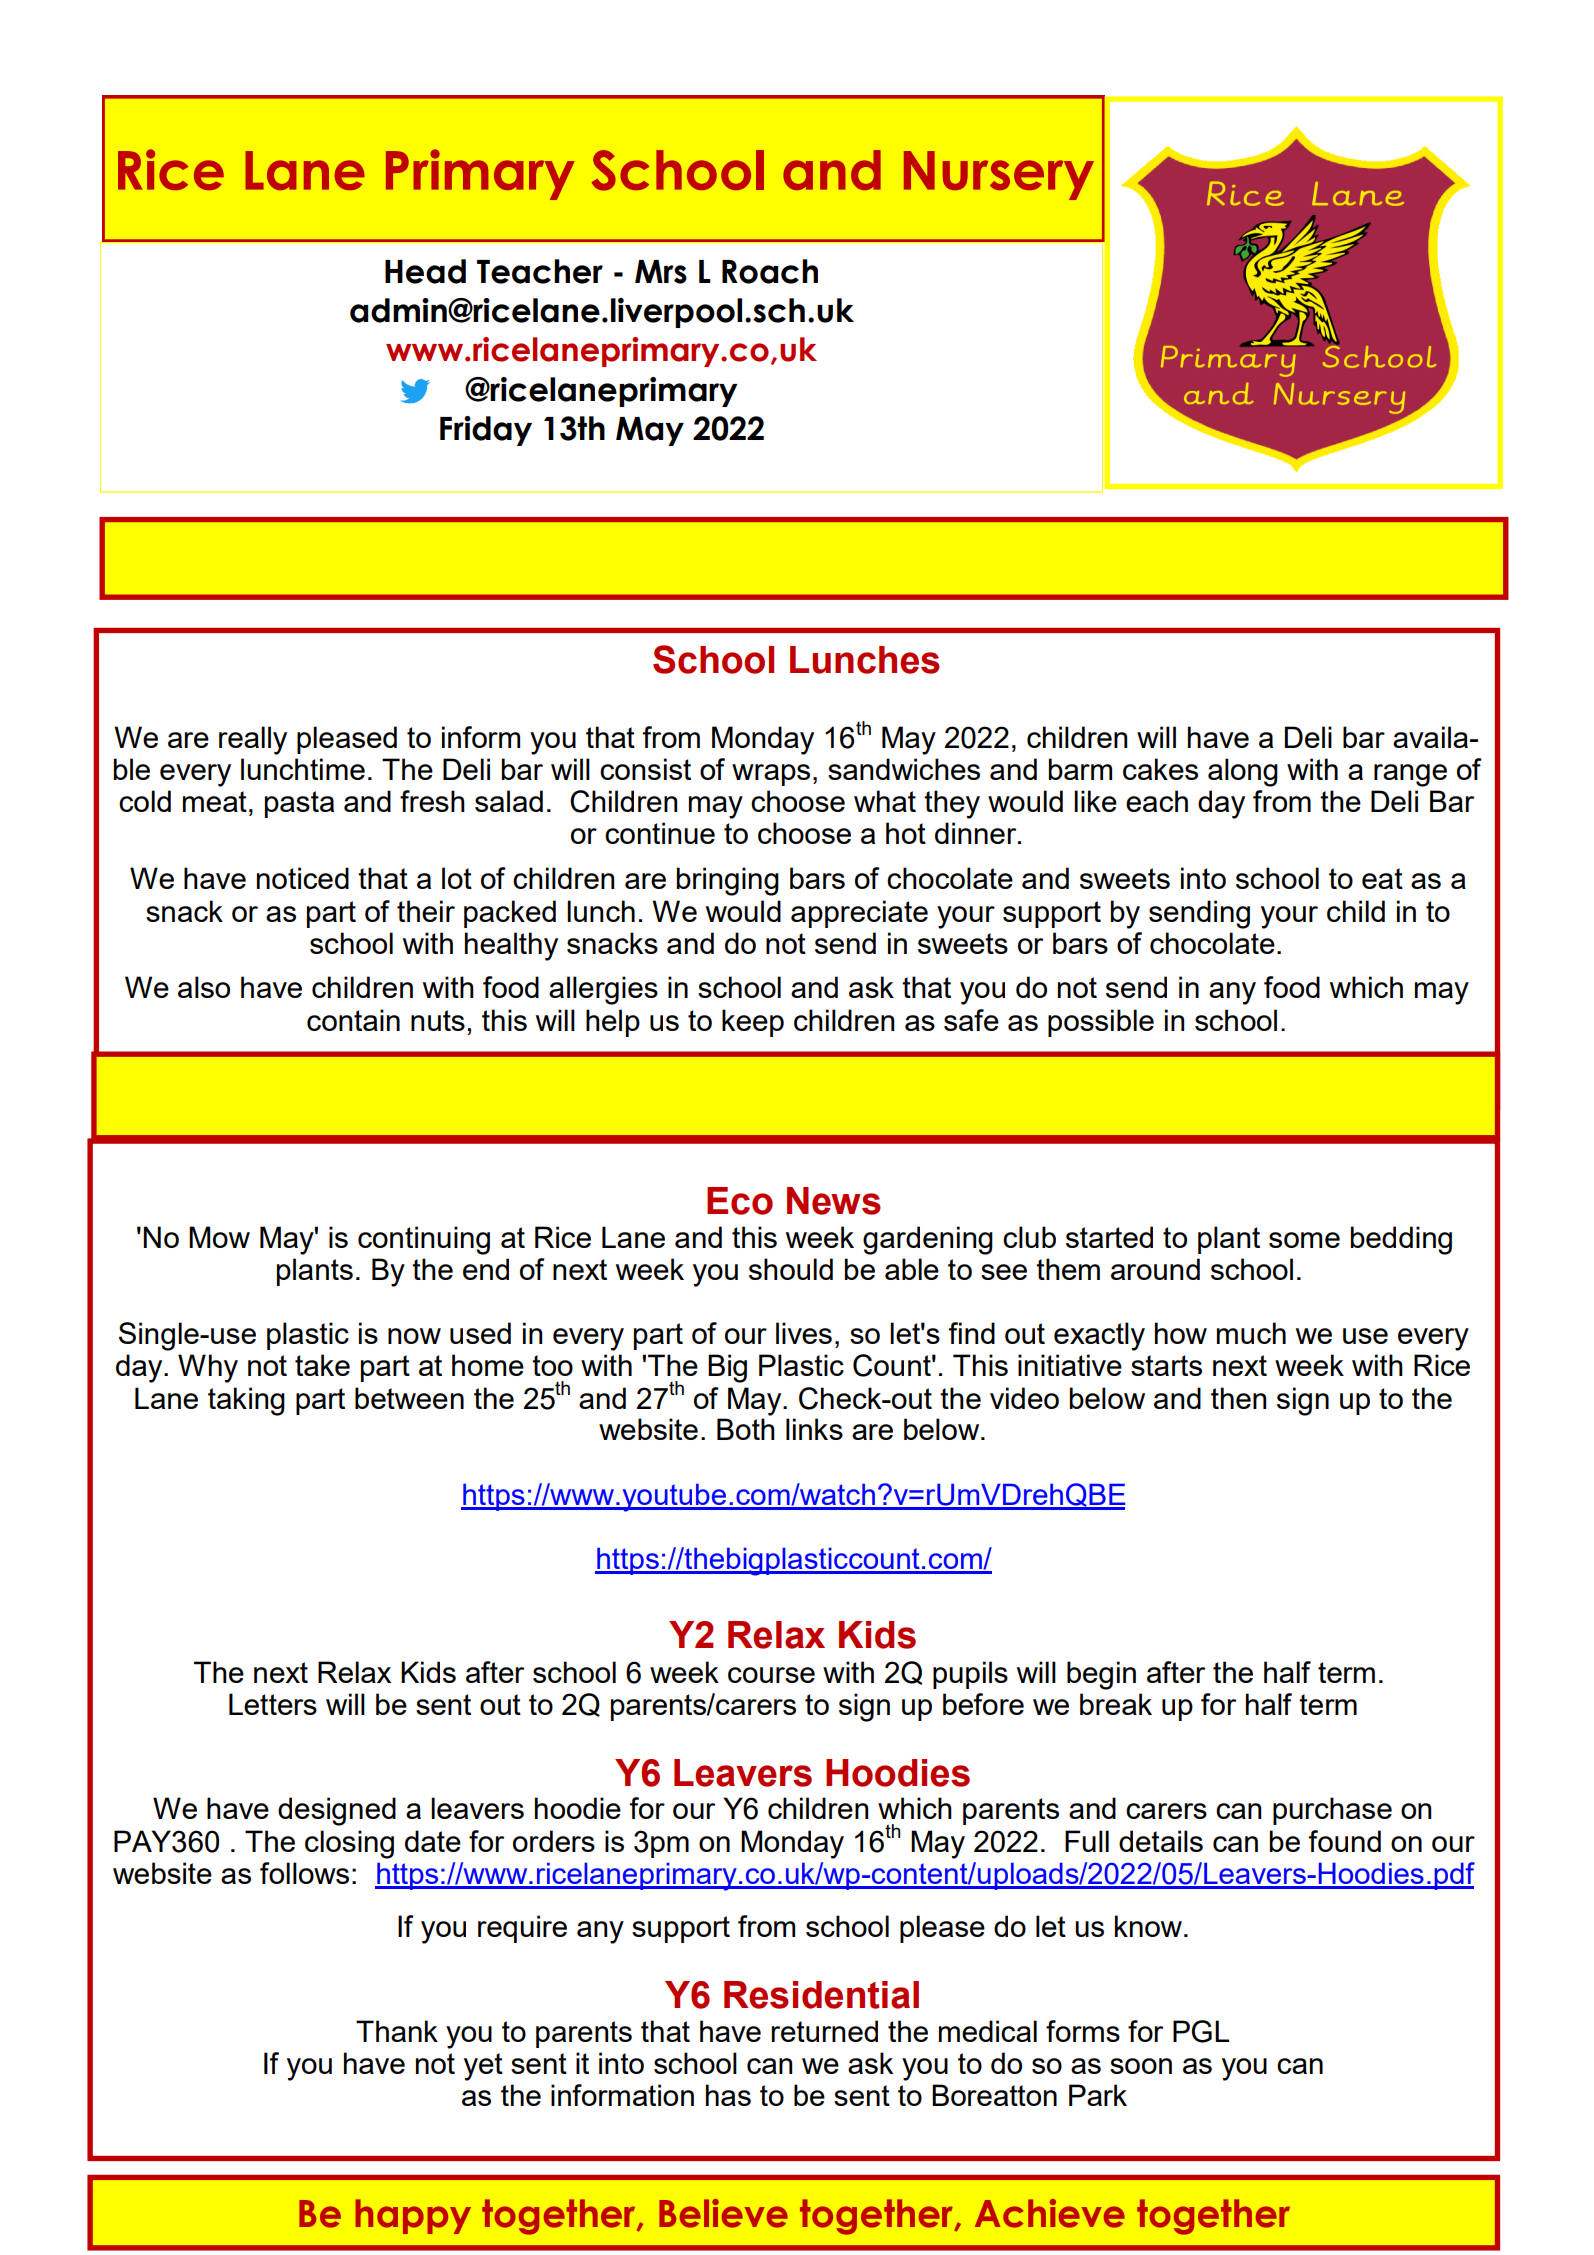  What do you see at coordinates (1243, 772) in the screenshot?
I see `along` at bounding box center [1243, 772].
